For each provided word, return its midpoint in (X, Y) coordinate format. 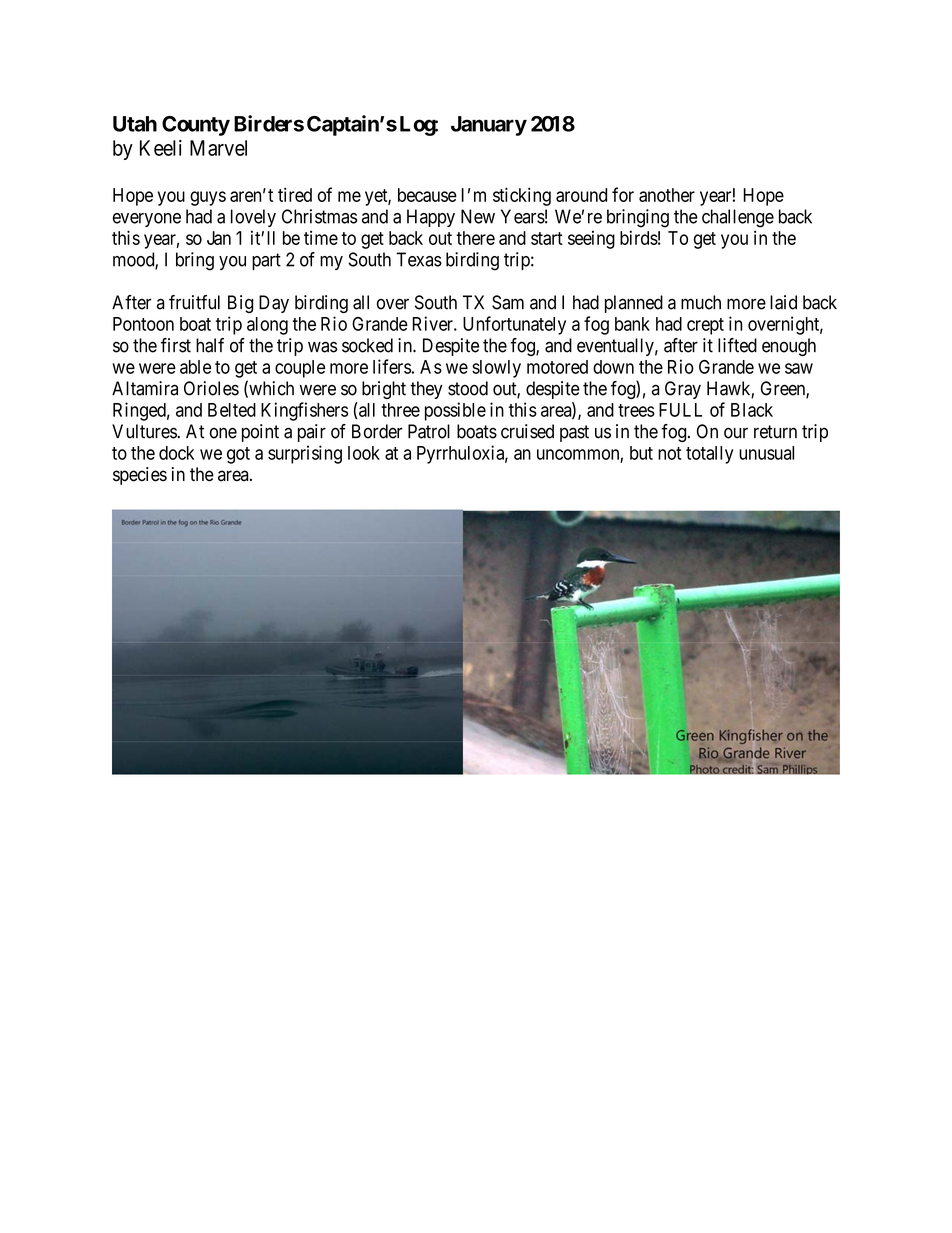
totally (709, 455)
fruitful (194, 302)
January (489, 126)
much (701, 302)
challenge (738, 218)
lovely (253, 218)
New (478, 216)
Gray (683, 390)
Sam (508, 302)
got (238, 455)
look (364, 453)
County (196, 126)
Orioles (211, 388)
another (667, 195)
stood (468, 388)
